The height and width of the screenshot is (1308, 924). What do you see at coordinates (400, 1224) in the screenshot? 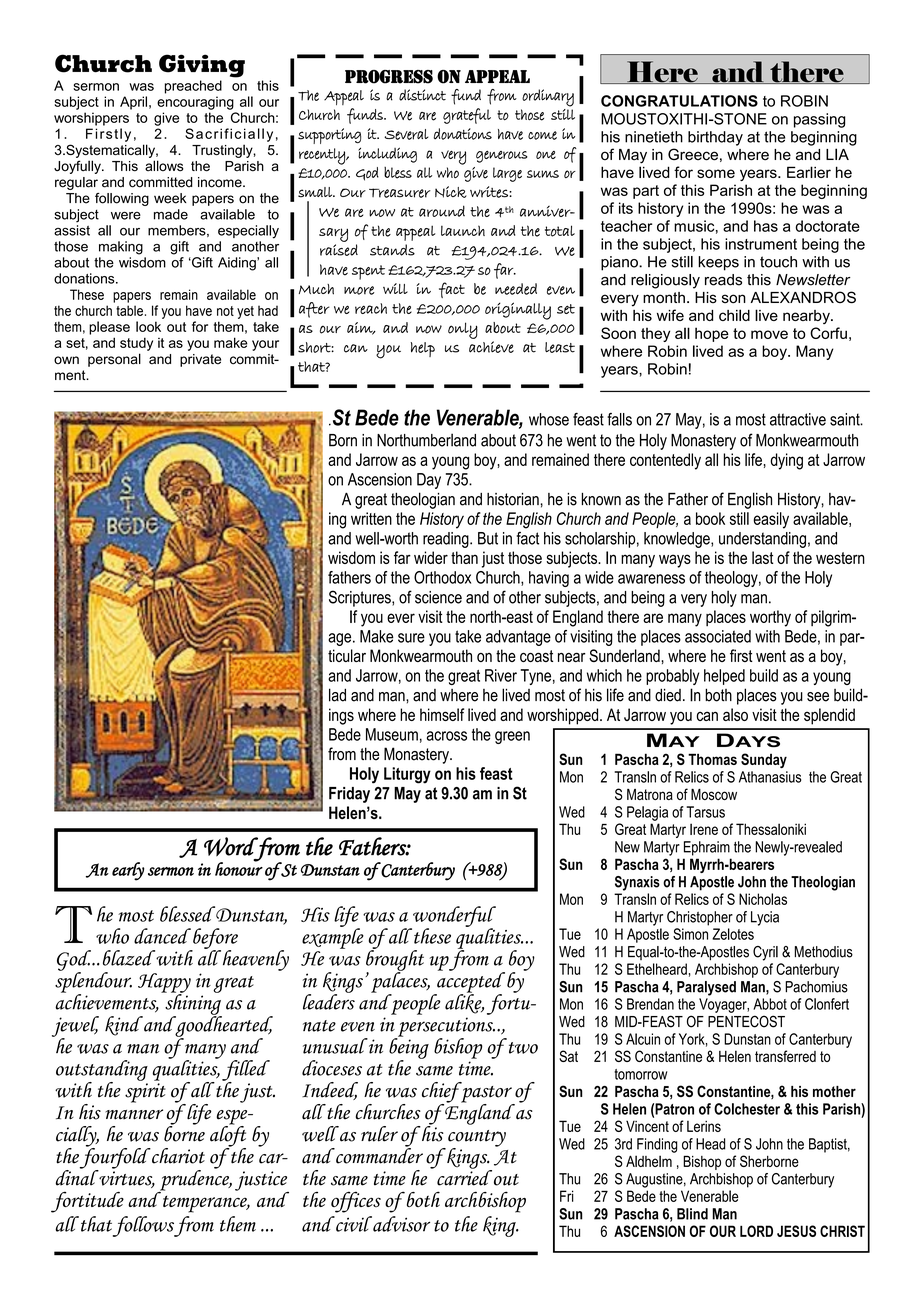
I see `advisor` at bounding box center [400, 1224].
